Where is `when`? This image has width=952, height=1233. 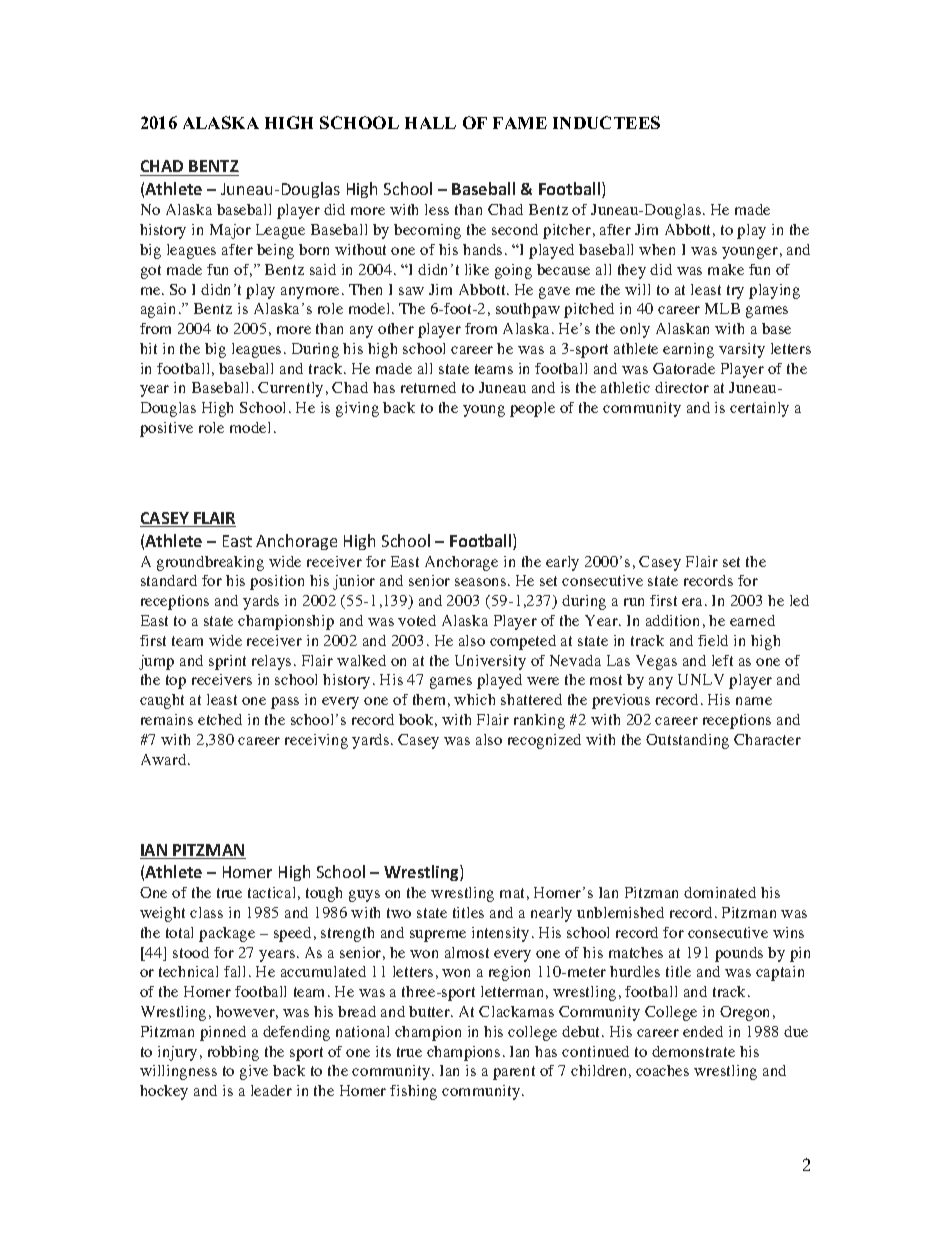 when is located at coordinates (657, 249).
